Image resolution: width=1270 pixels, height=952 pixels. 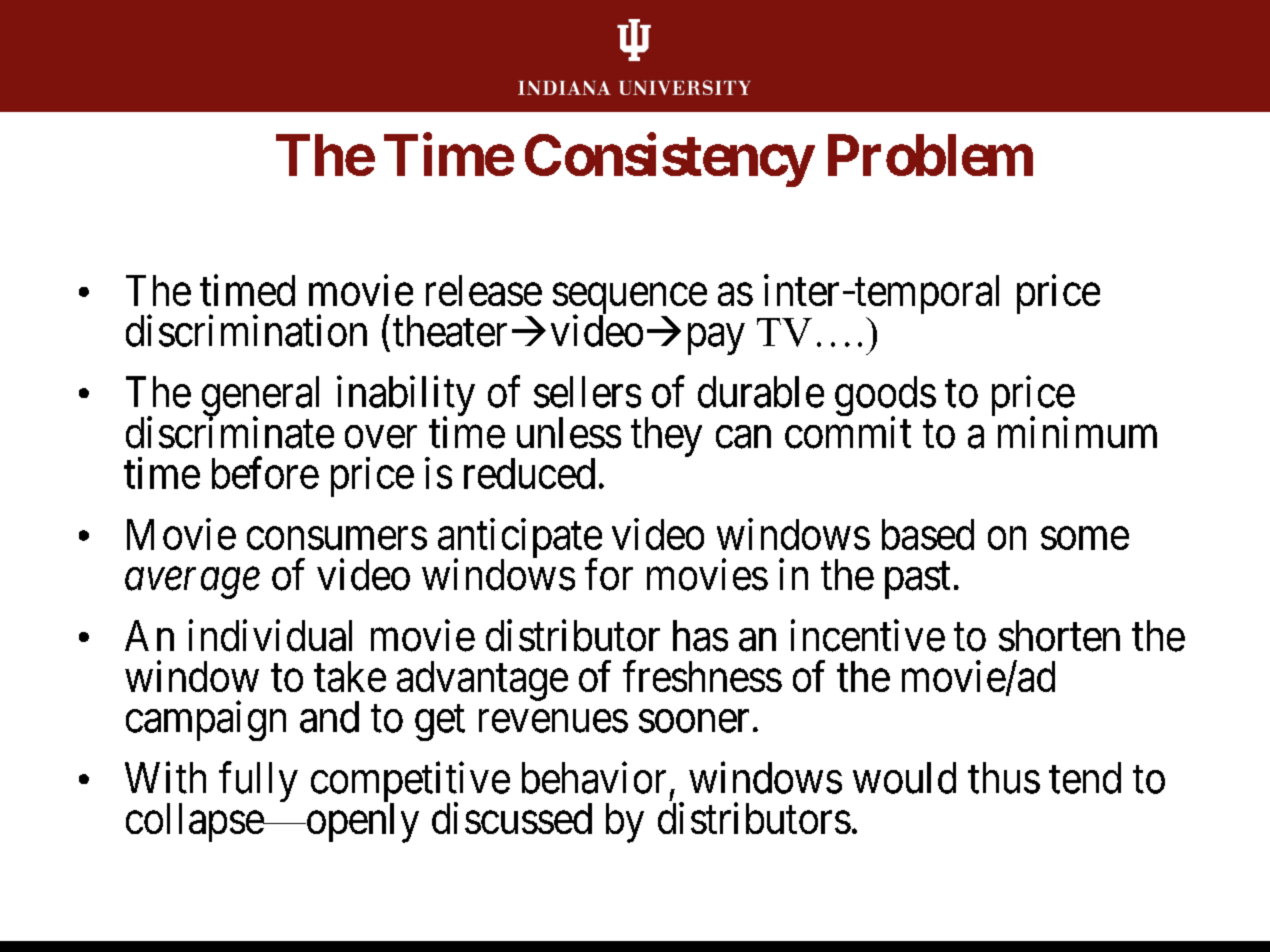 I want to click on durable, so click(x=761, y=392).
